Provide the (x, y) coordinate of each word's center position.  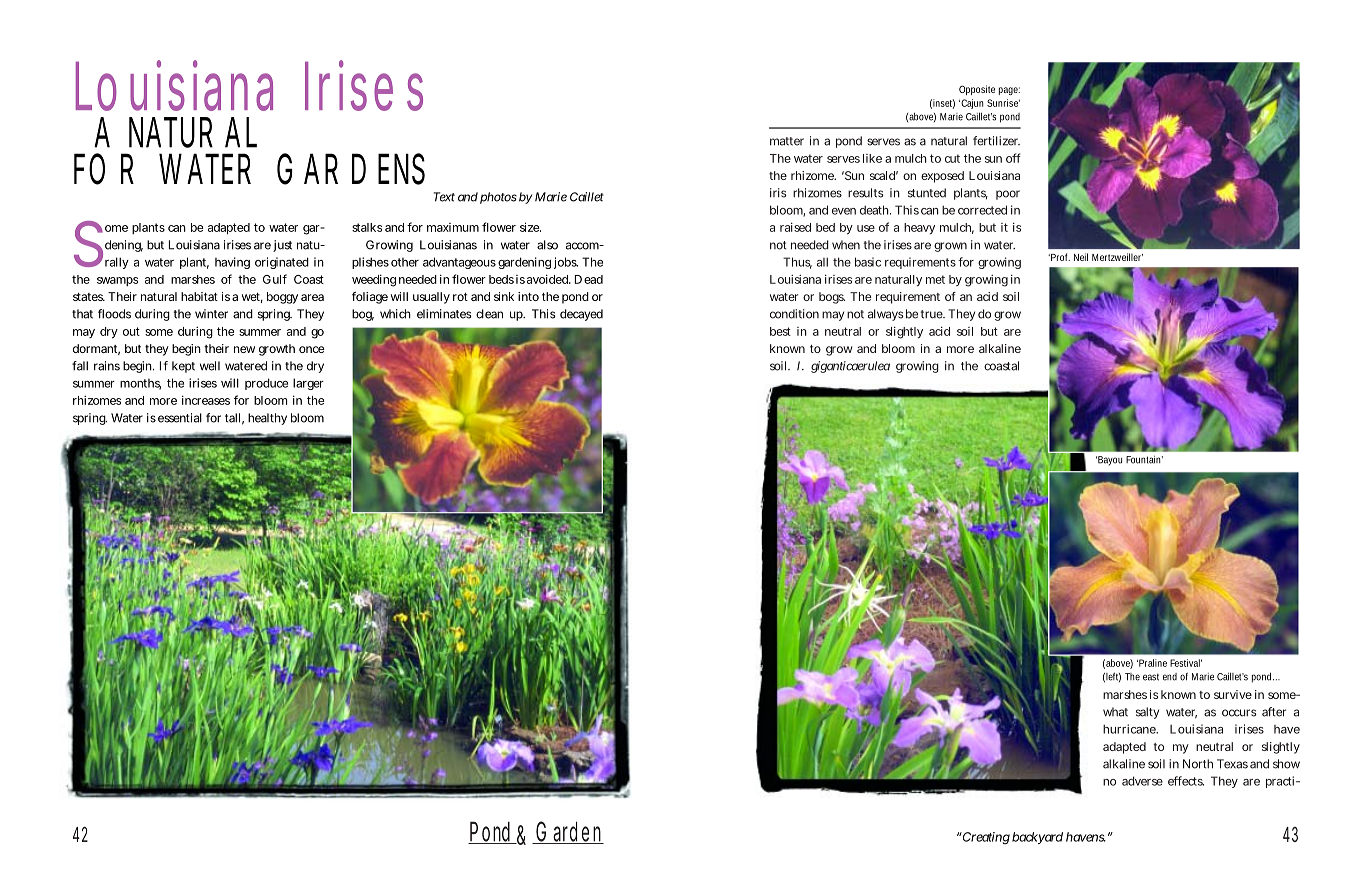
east (1151, 677)
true (933, 314)
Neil (1081, 257)
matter (787, 141)
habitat (199, 296)
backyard (1037, 838)
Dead (589, 279)
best (780, 331)
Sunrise (1003, 103)
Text (444, 197)
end (1170, 677)
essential (180, 418)
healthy (267, 419)
